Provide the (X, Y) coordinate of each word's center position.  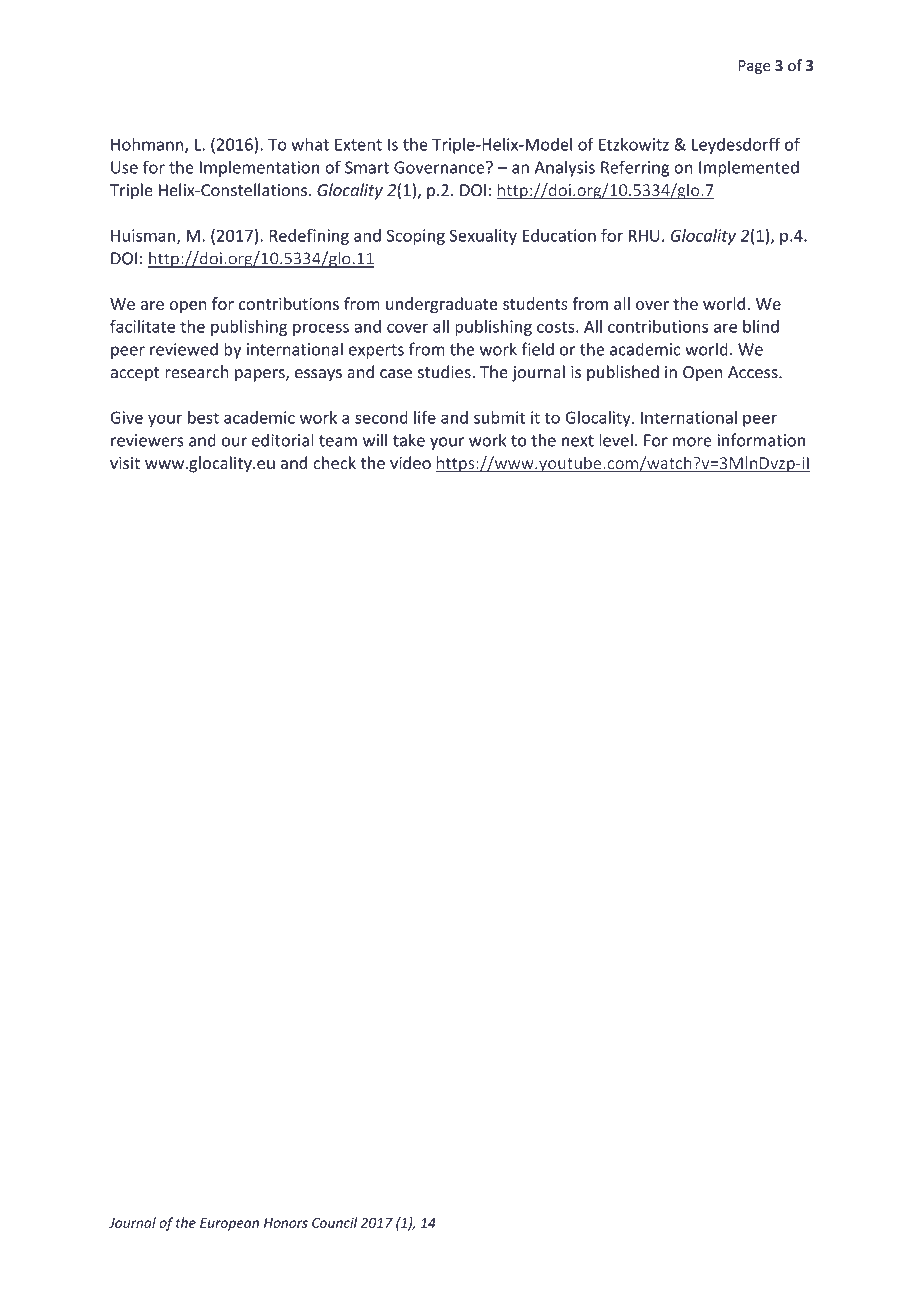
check (334, 463)
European (229, 1224)
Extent (358, 144)
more (692, 442)
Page (755, 67)
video (410, 463)
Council (334, 1222)
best (203, 417)
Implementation (259, 168)
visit (125, 463)
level (616, 440)
